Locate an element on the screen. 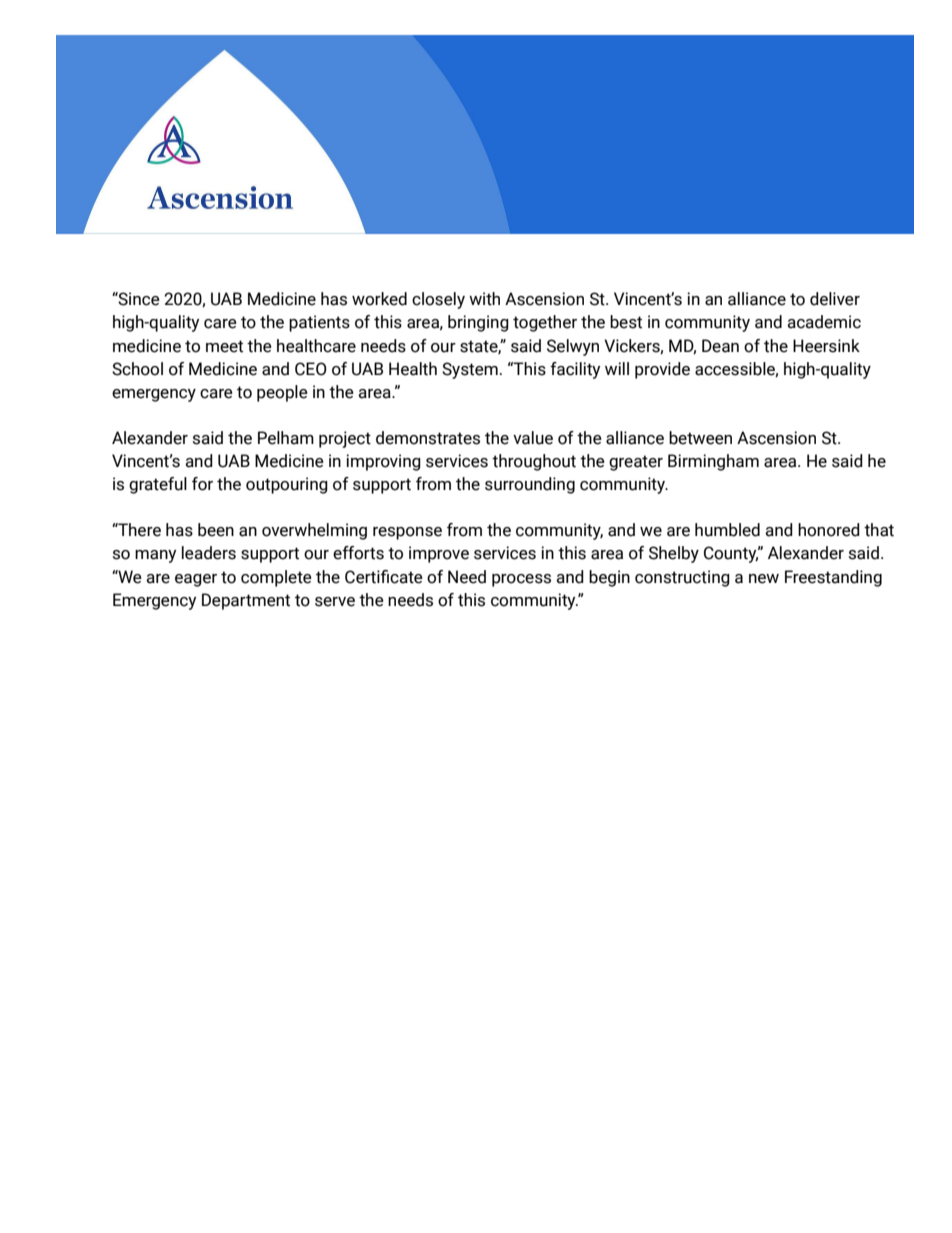  deliver is located at coordinates (835, 299).
